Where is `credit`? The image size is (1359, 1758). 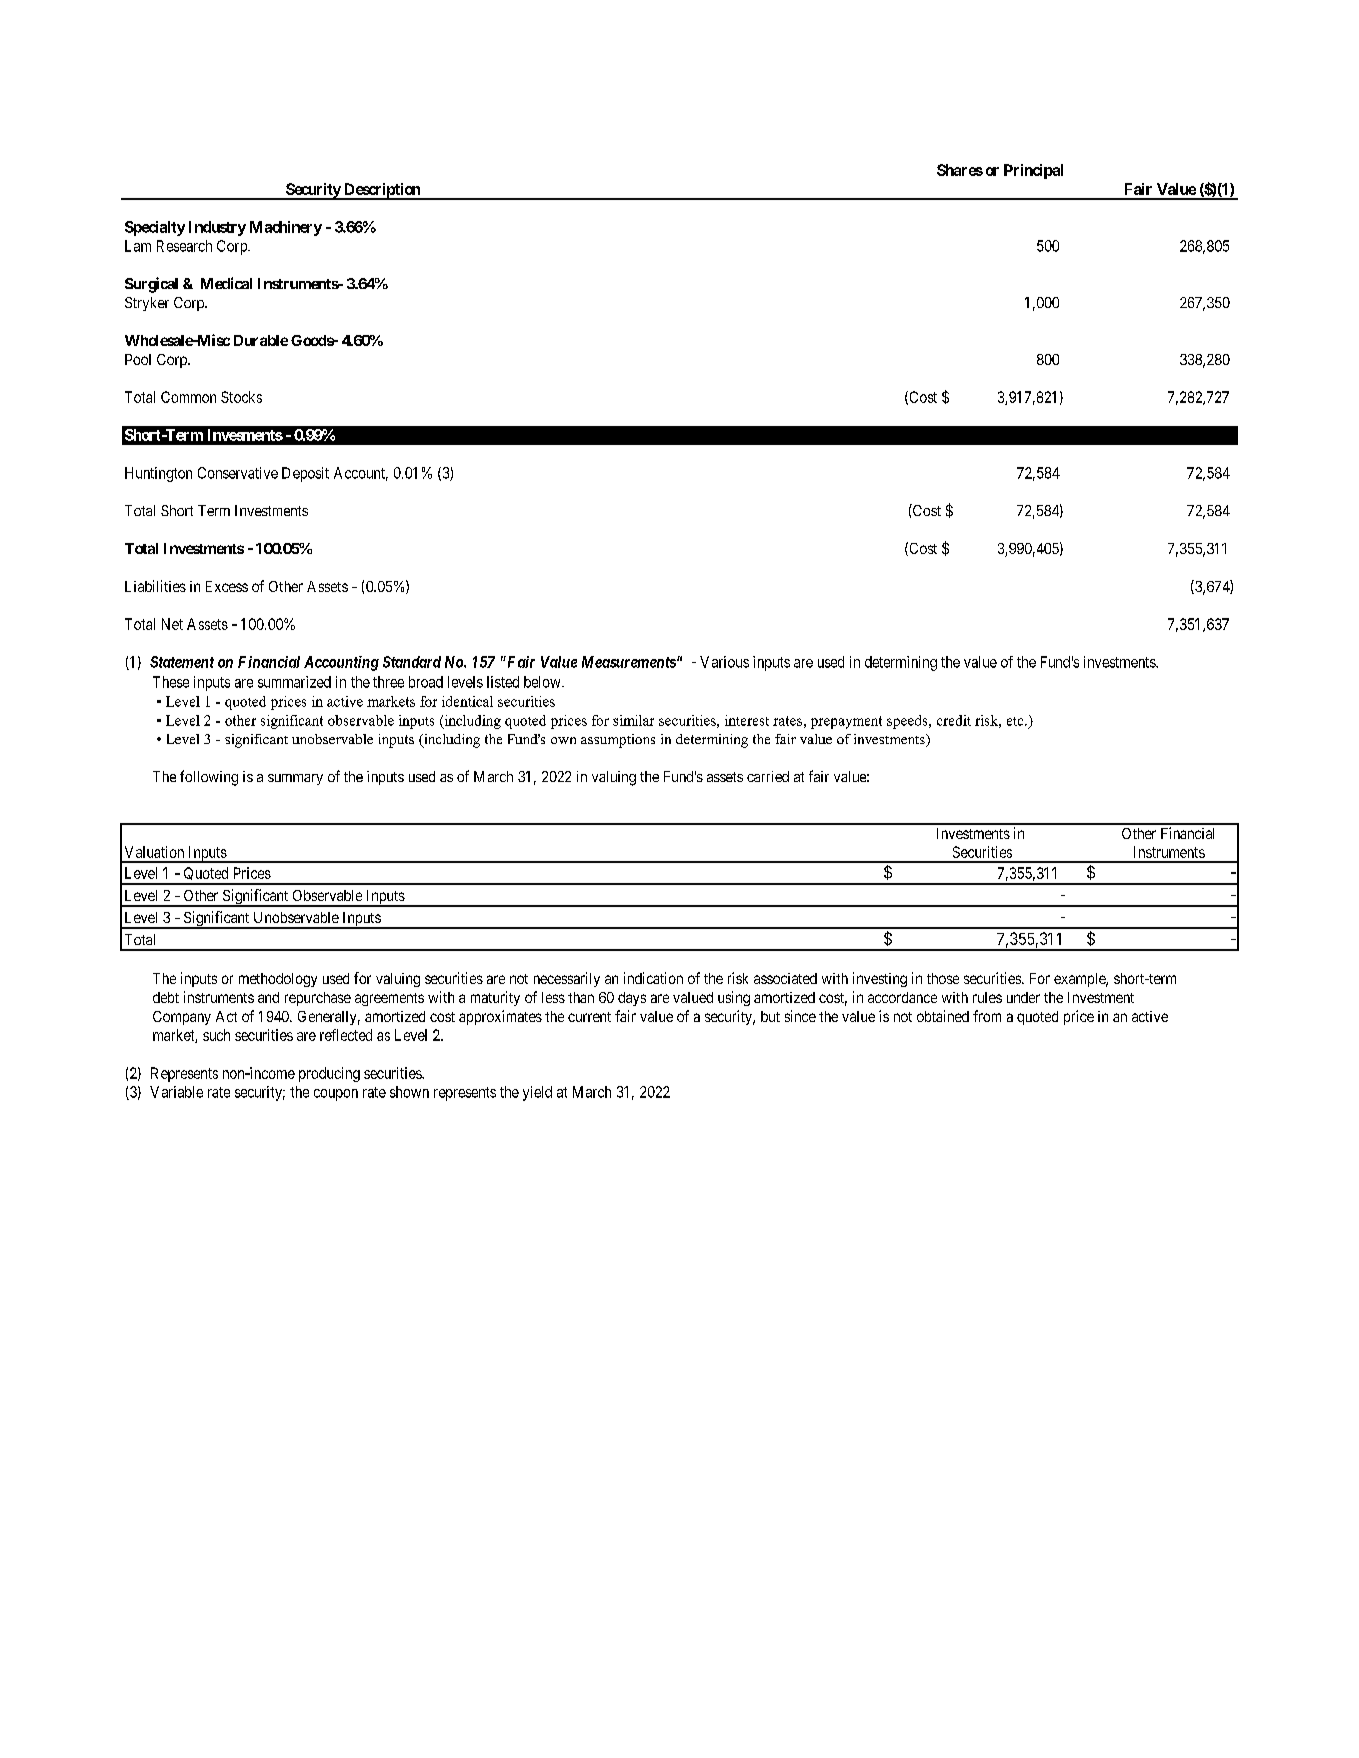 credit is located at coordinates (954, 720).
